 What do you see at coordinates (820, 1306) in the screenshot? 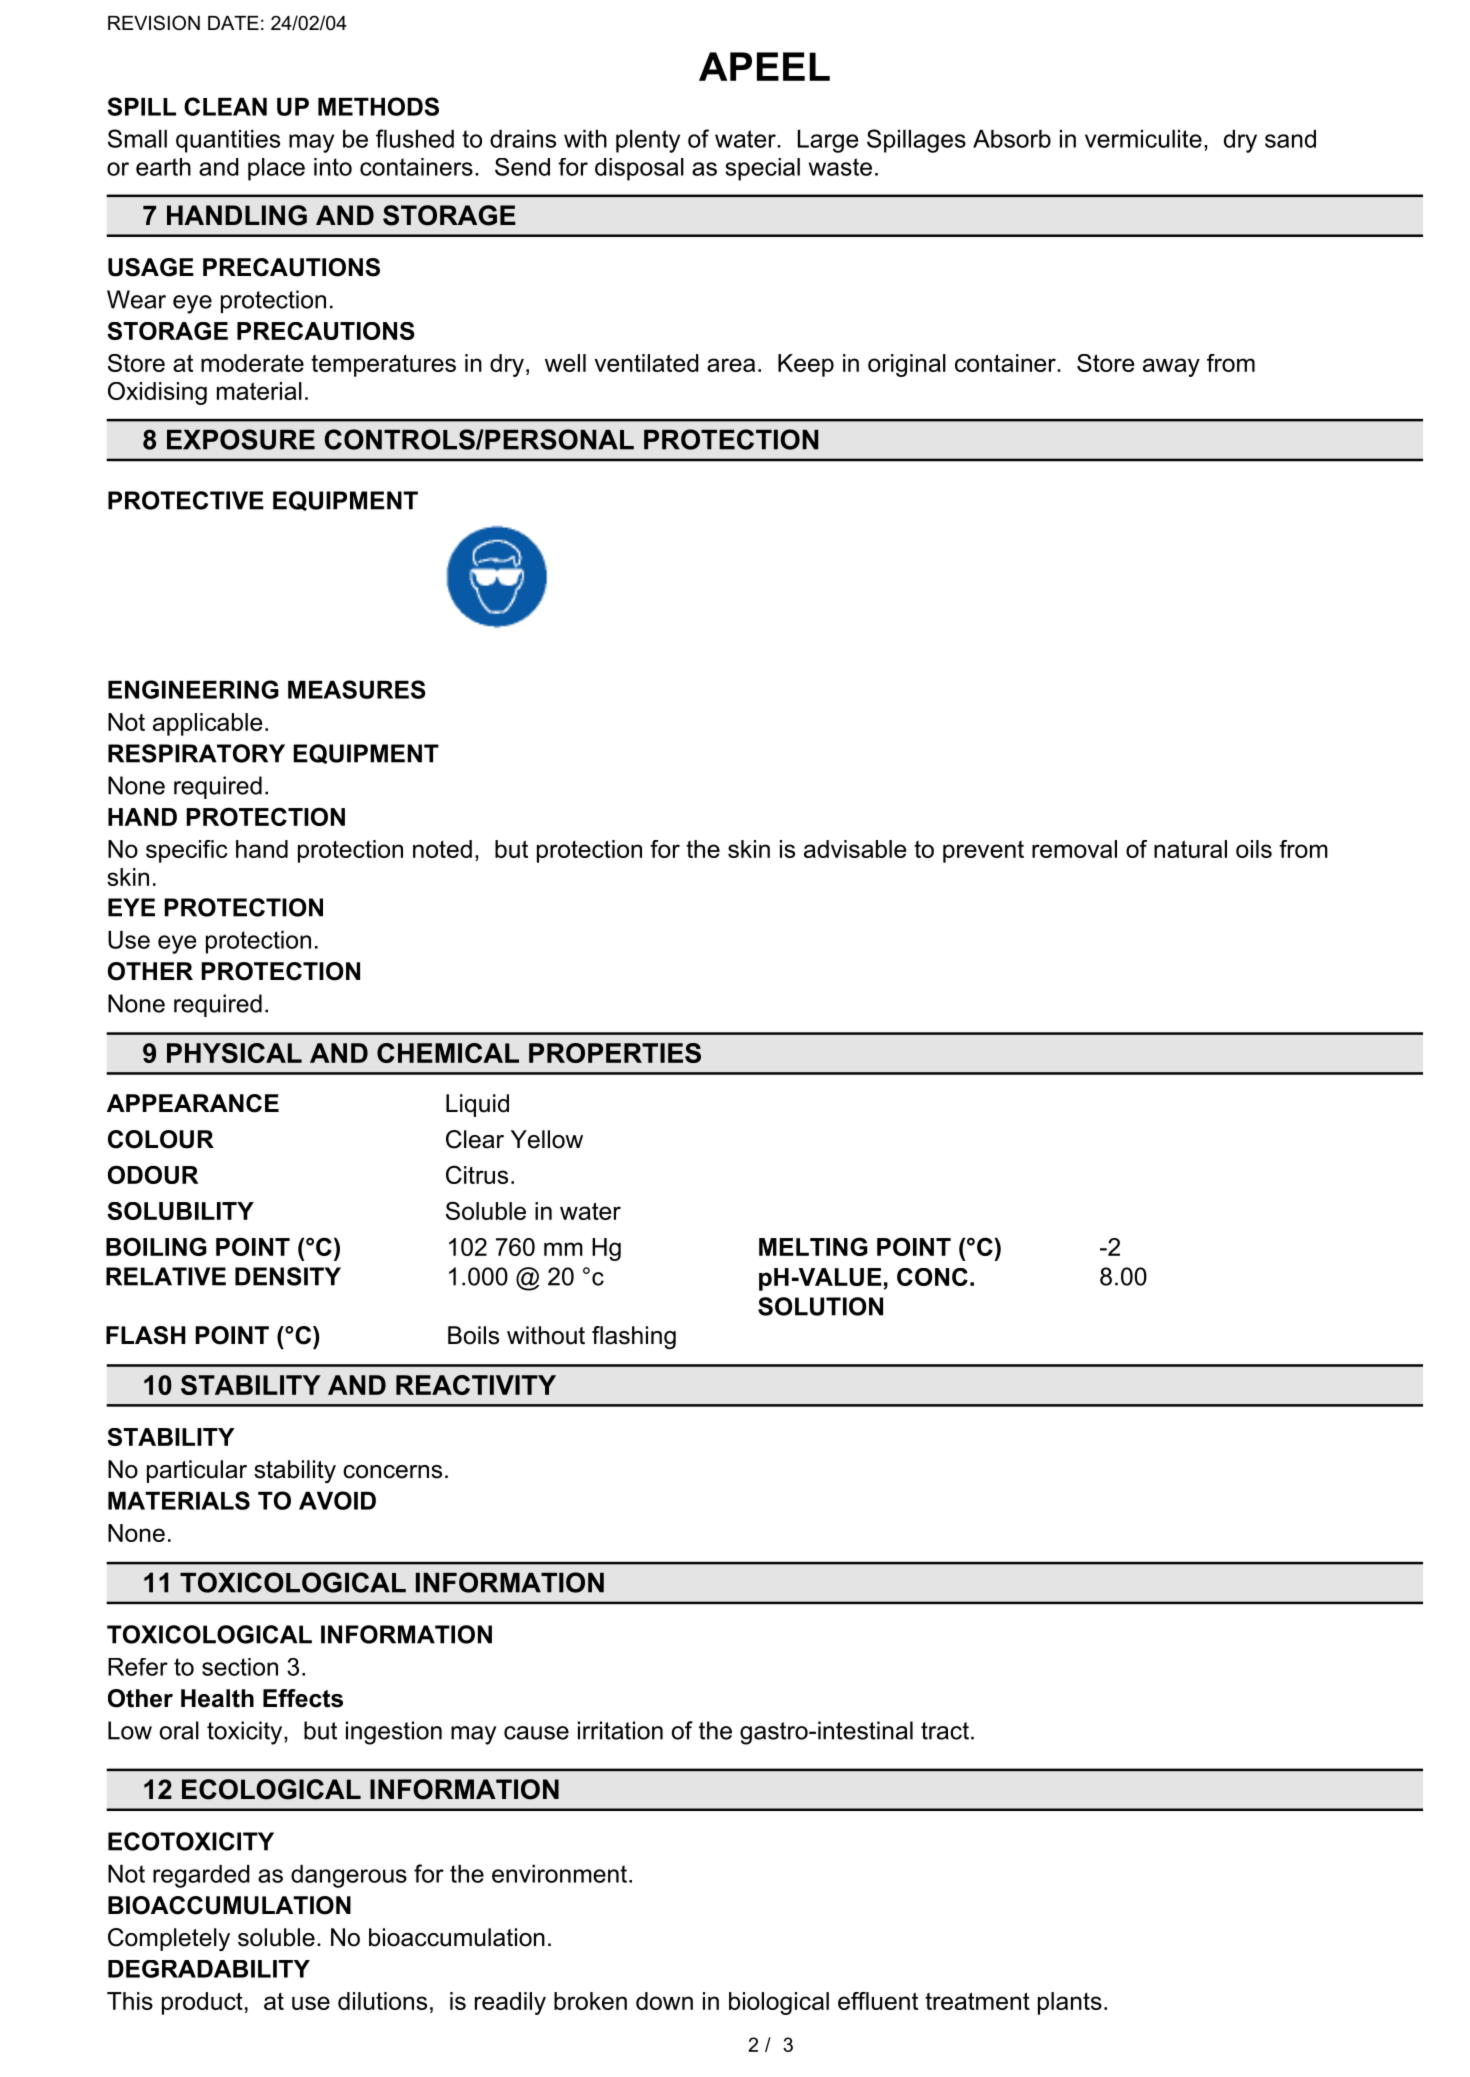
I see `SOLUTION` at bounding box center [820, 1306].
